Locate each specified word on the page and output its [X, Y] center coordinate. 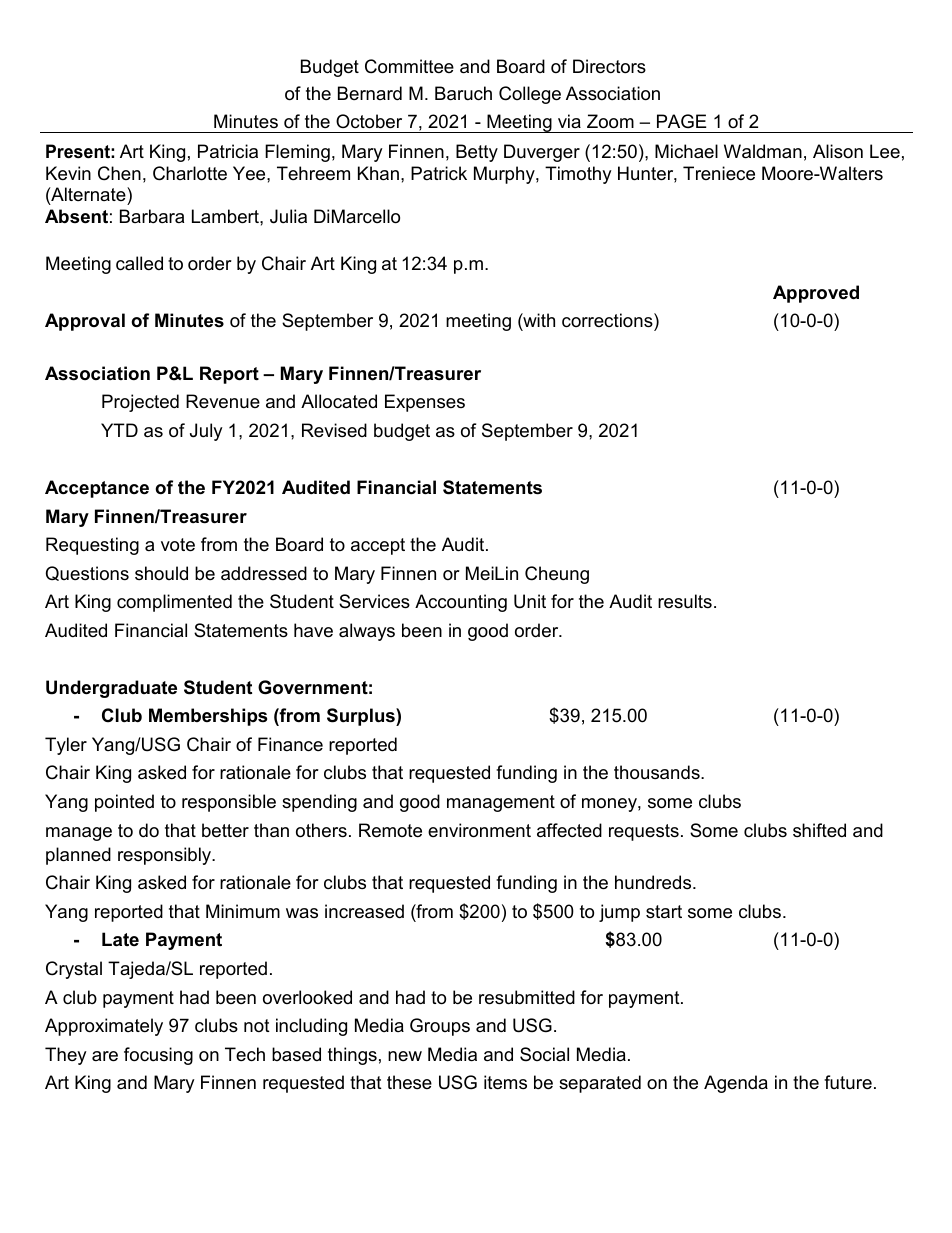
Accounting [461, 603]
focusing [158, 1056]
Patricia [228, 151]
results [685, 601]
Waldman [763, 151]
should [161, 573]
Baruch [463, 93]
